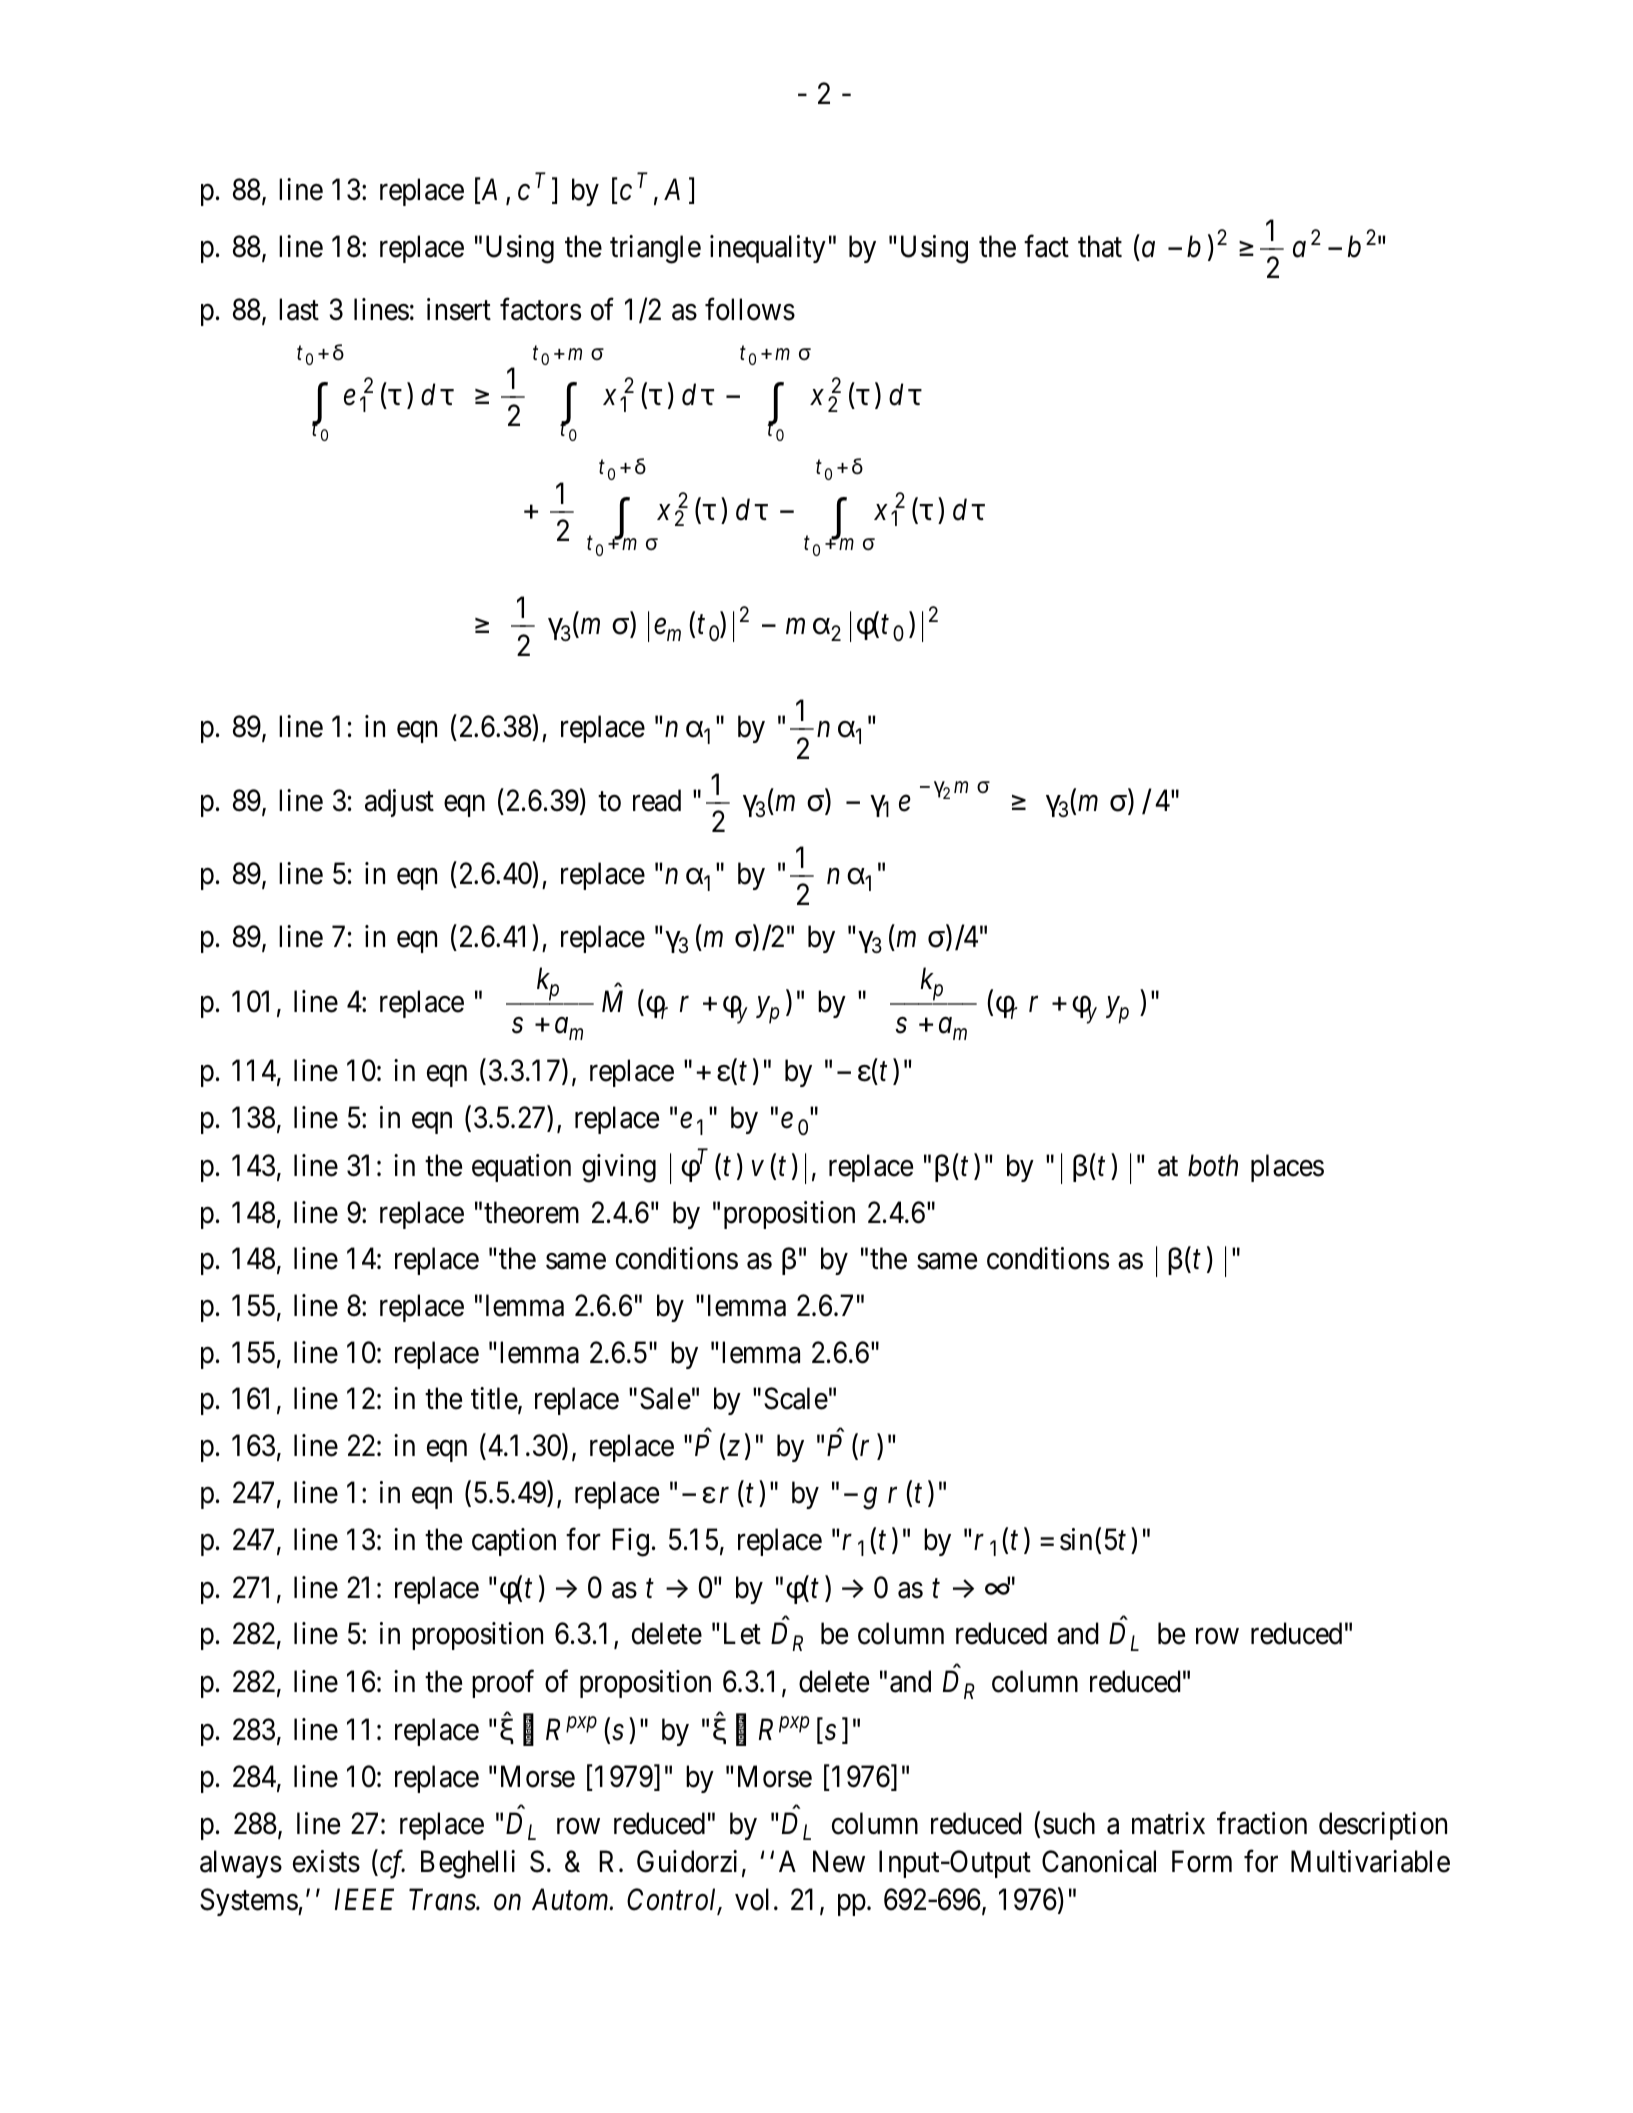  What do you see at coordinates (1100, 246) in the document?
I see `that` at bounding box center [1100, 246].
